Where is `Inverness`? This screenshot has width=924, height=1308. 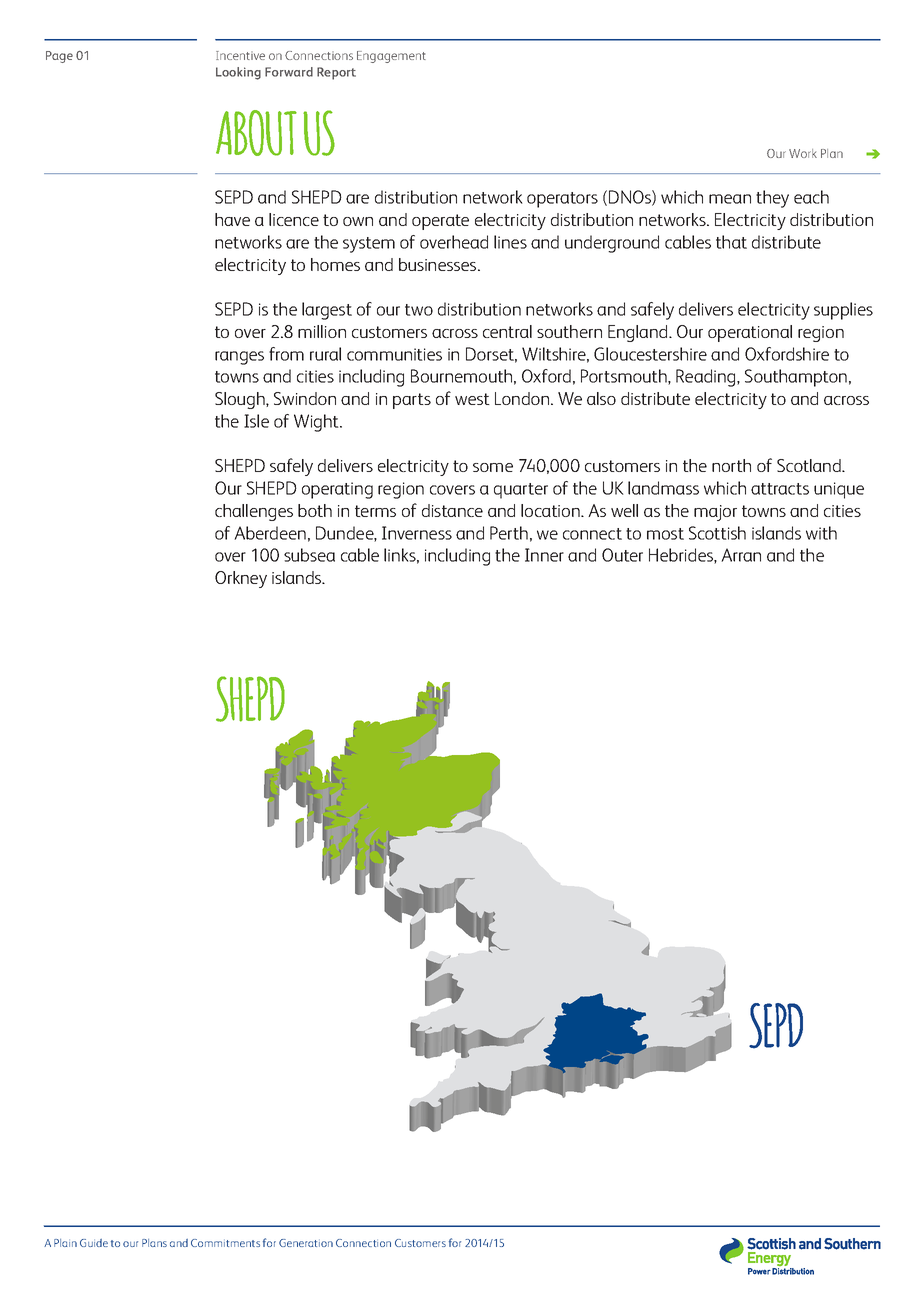
Inverness is located at coordinates (417, 533).
